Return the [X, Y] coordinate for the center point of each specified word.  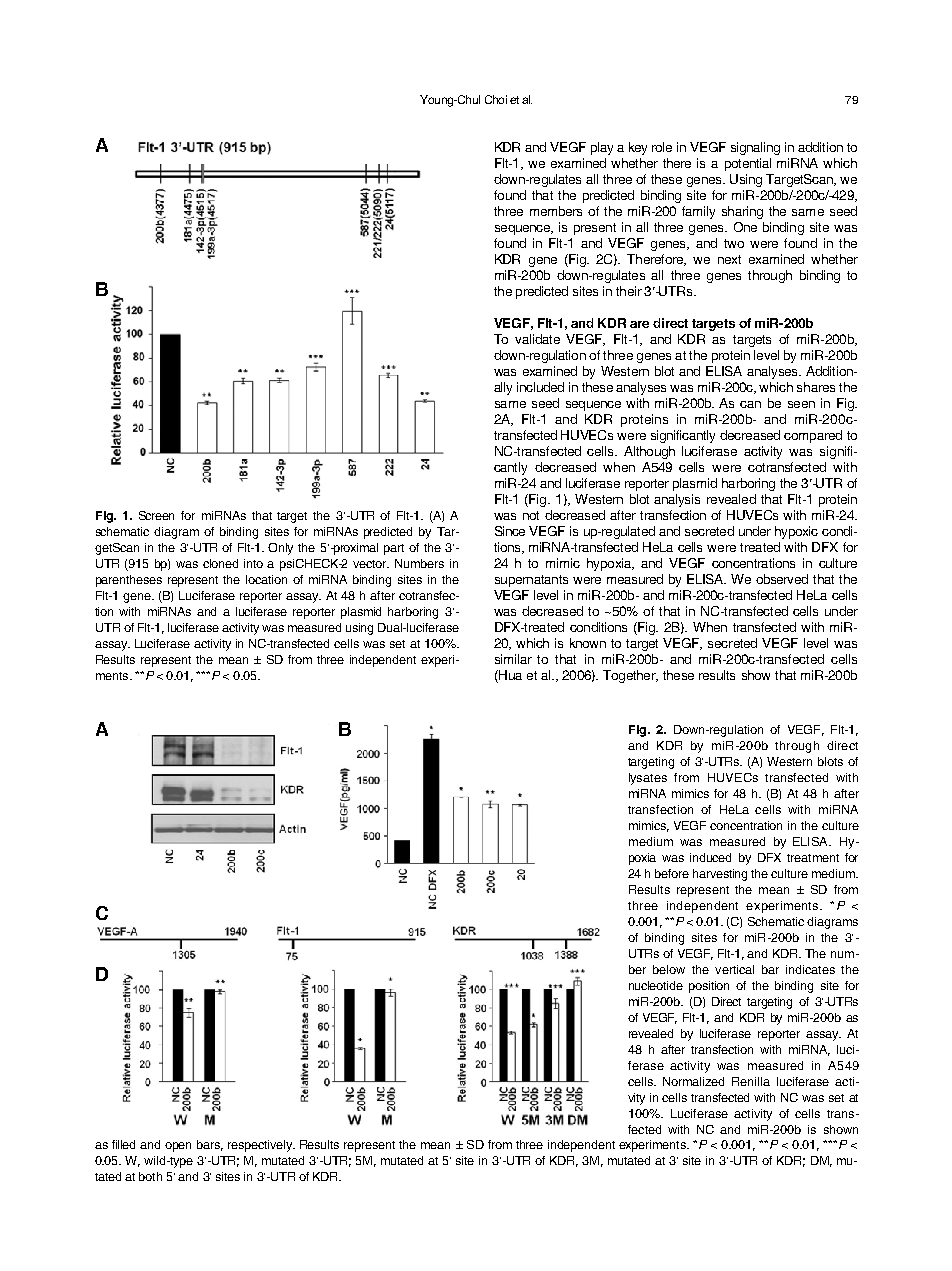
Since [510, 531]
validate [537, 339]
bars [210, 1145]
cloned [220, 563]
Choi [496, 99]
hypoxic [796, 532]
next [729, 259]
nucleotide [656, 985]
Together [630, 676]
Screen [156, 515]
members [556, 211]
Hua [509, 676]
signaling [755, 148]
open [178, 1147]
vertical [734, 969]
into [253, 563]
